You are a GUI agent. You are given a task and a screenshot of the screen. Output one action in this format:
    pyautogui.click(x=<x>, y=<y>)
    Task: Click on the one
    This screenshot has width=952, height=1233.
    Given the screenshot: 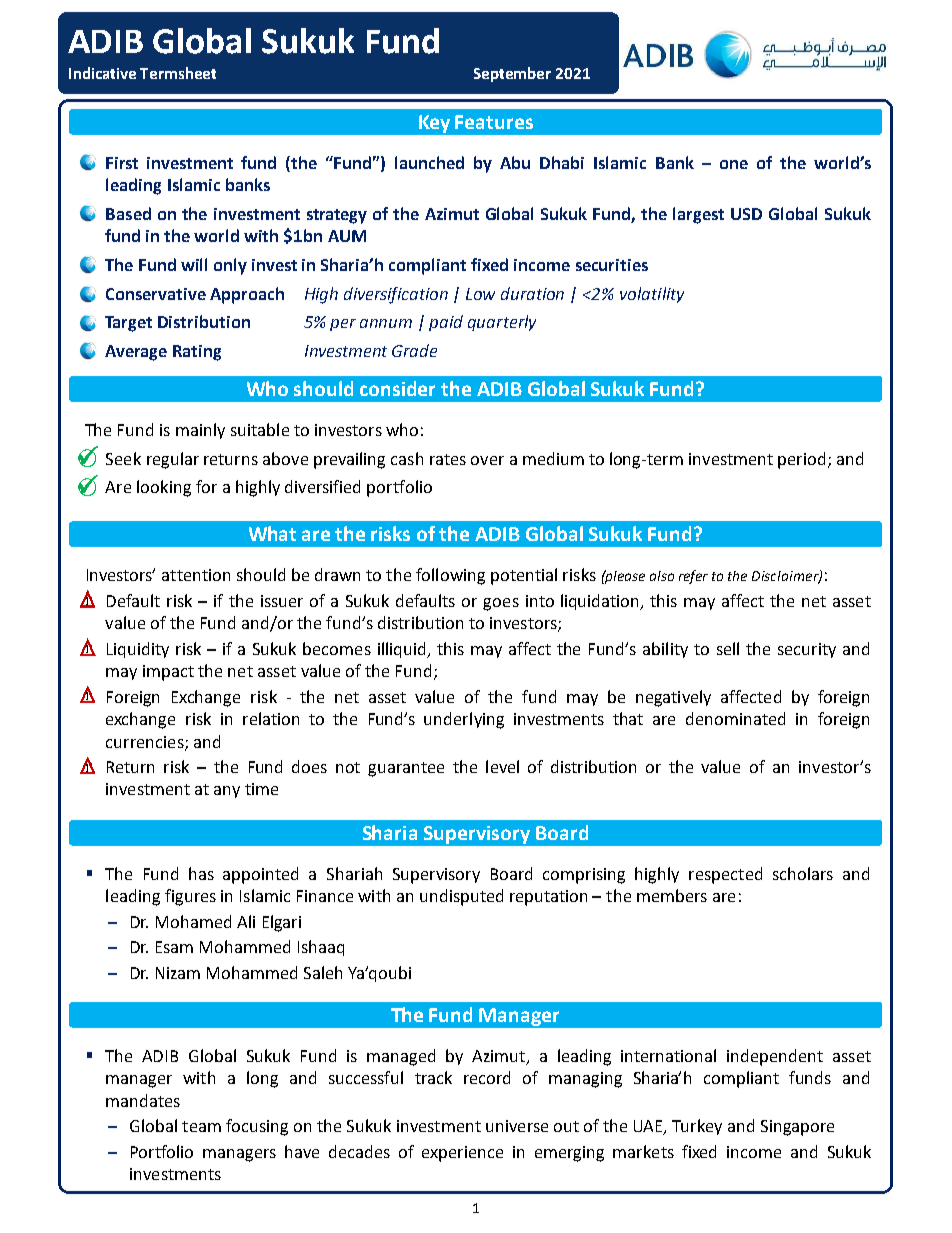 What is the action you would take?
    pyautogui.click(x=734, y=164)
